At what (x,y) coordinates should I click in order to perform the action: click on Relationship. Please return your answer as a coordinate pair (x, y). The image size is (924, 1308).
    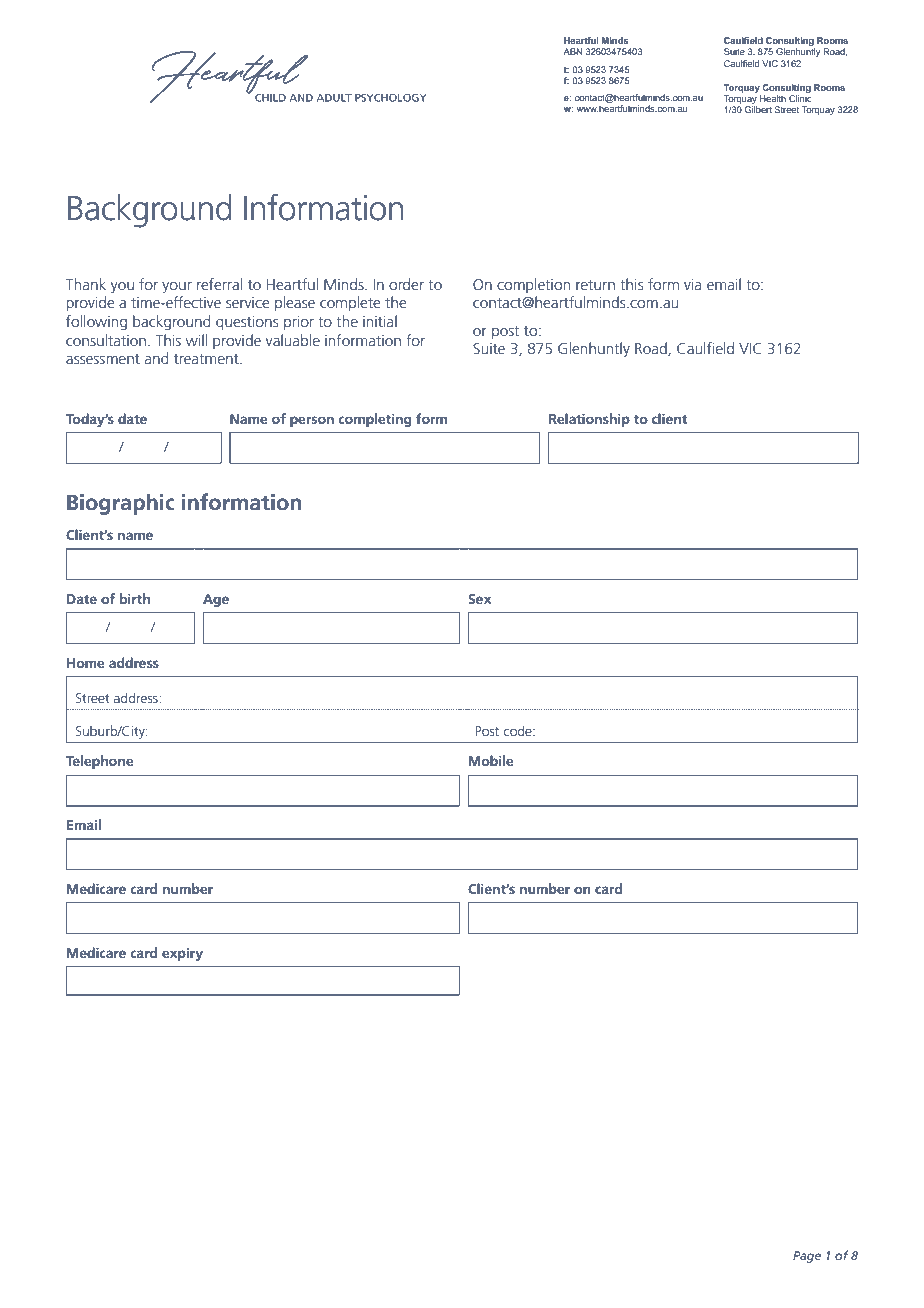
    Looking at the image, I should click on (589, 420).
